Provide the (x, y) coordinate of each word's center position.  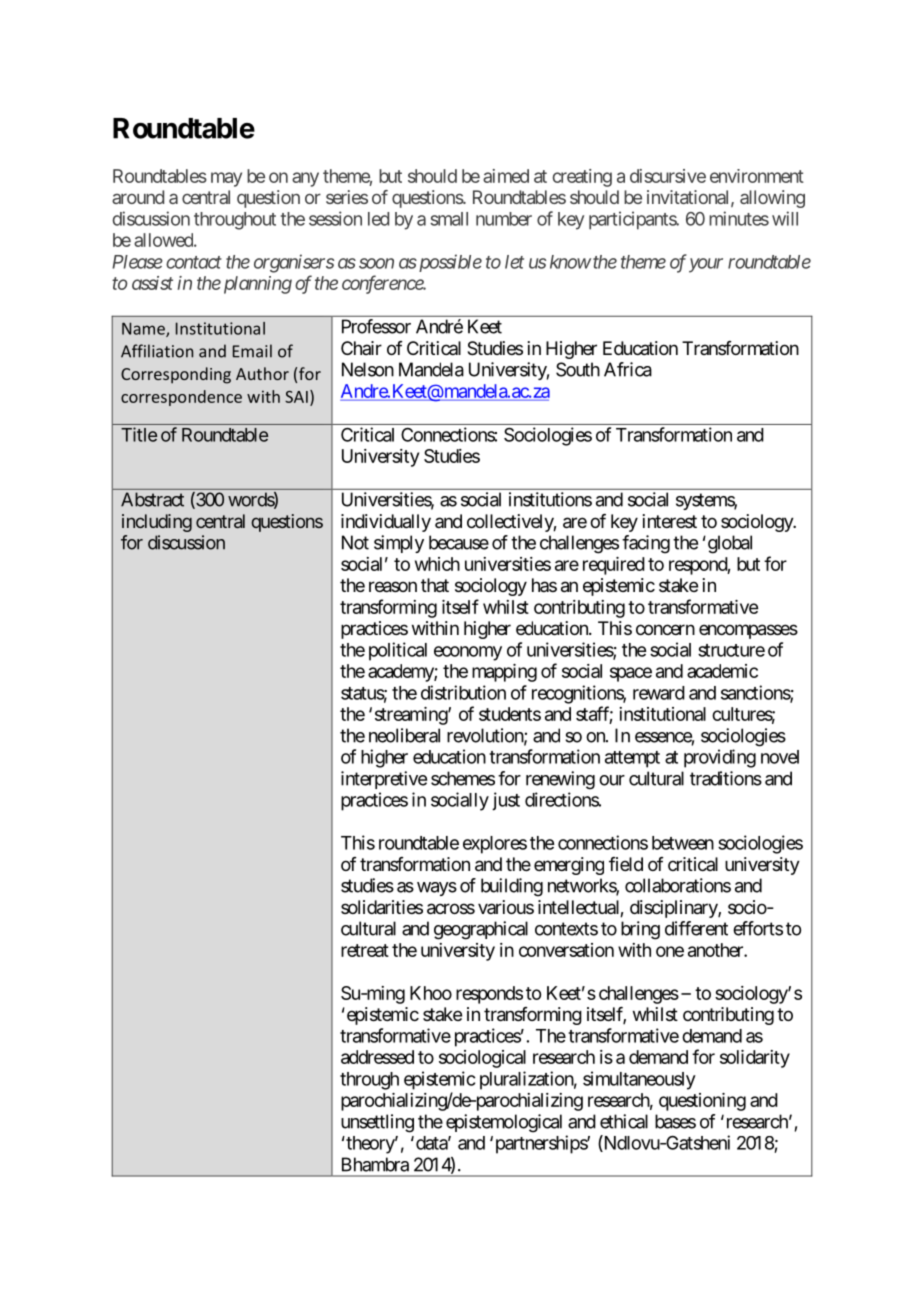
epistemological (504, 1123)
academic (722, 671)
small (449, 219)
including (157, 523)
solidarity (755, 1059)
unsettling (377, 1123)
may (226, 179)
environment (757, 176)
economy (468, 653)
